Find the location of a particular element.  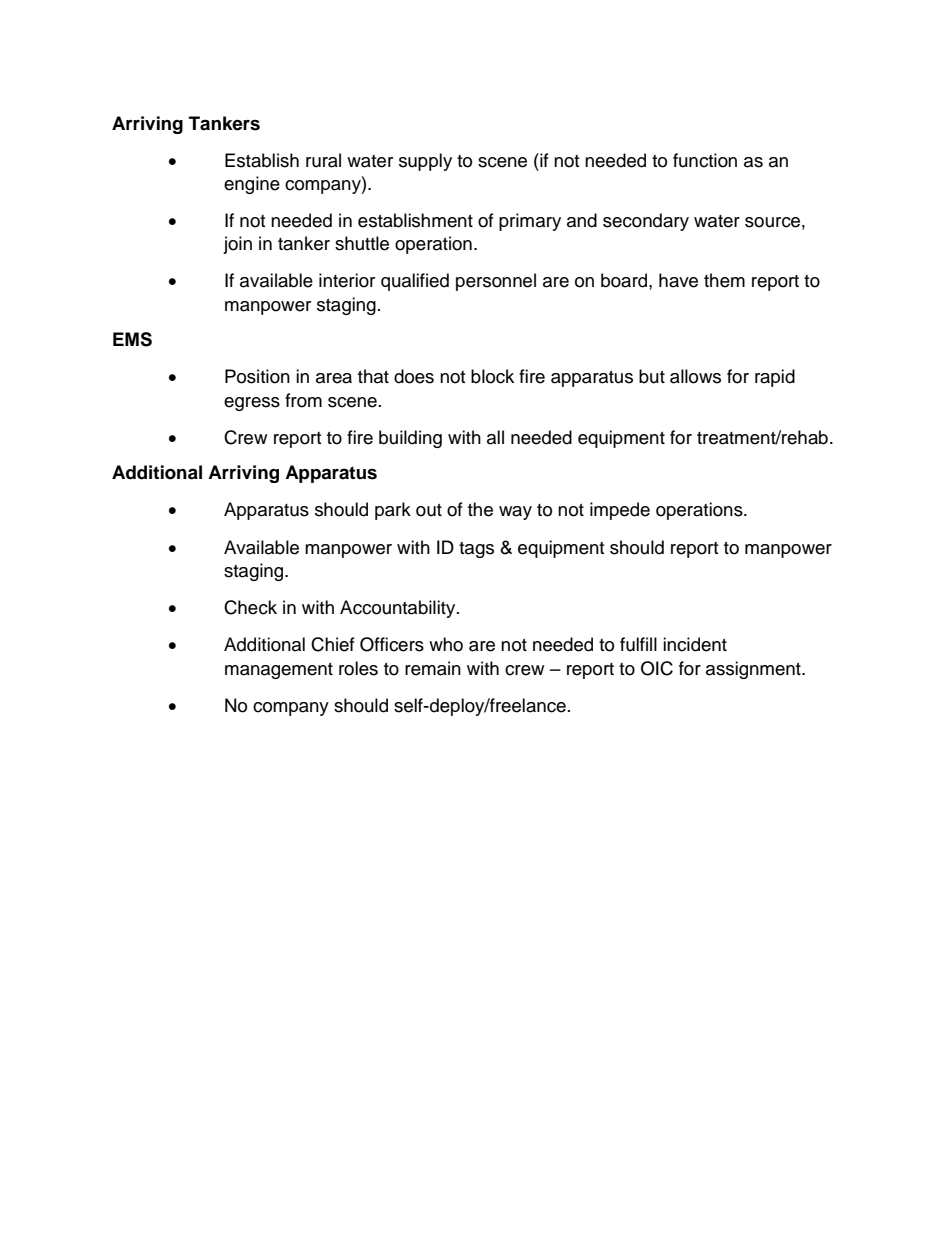

join is located at coordinates (237, 245).
